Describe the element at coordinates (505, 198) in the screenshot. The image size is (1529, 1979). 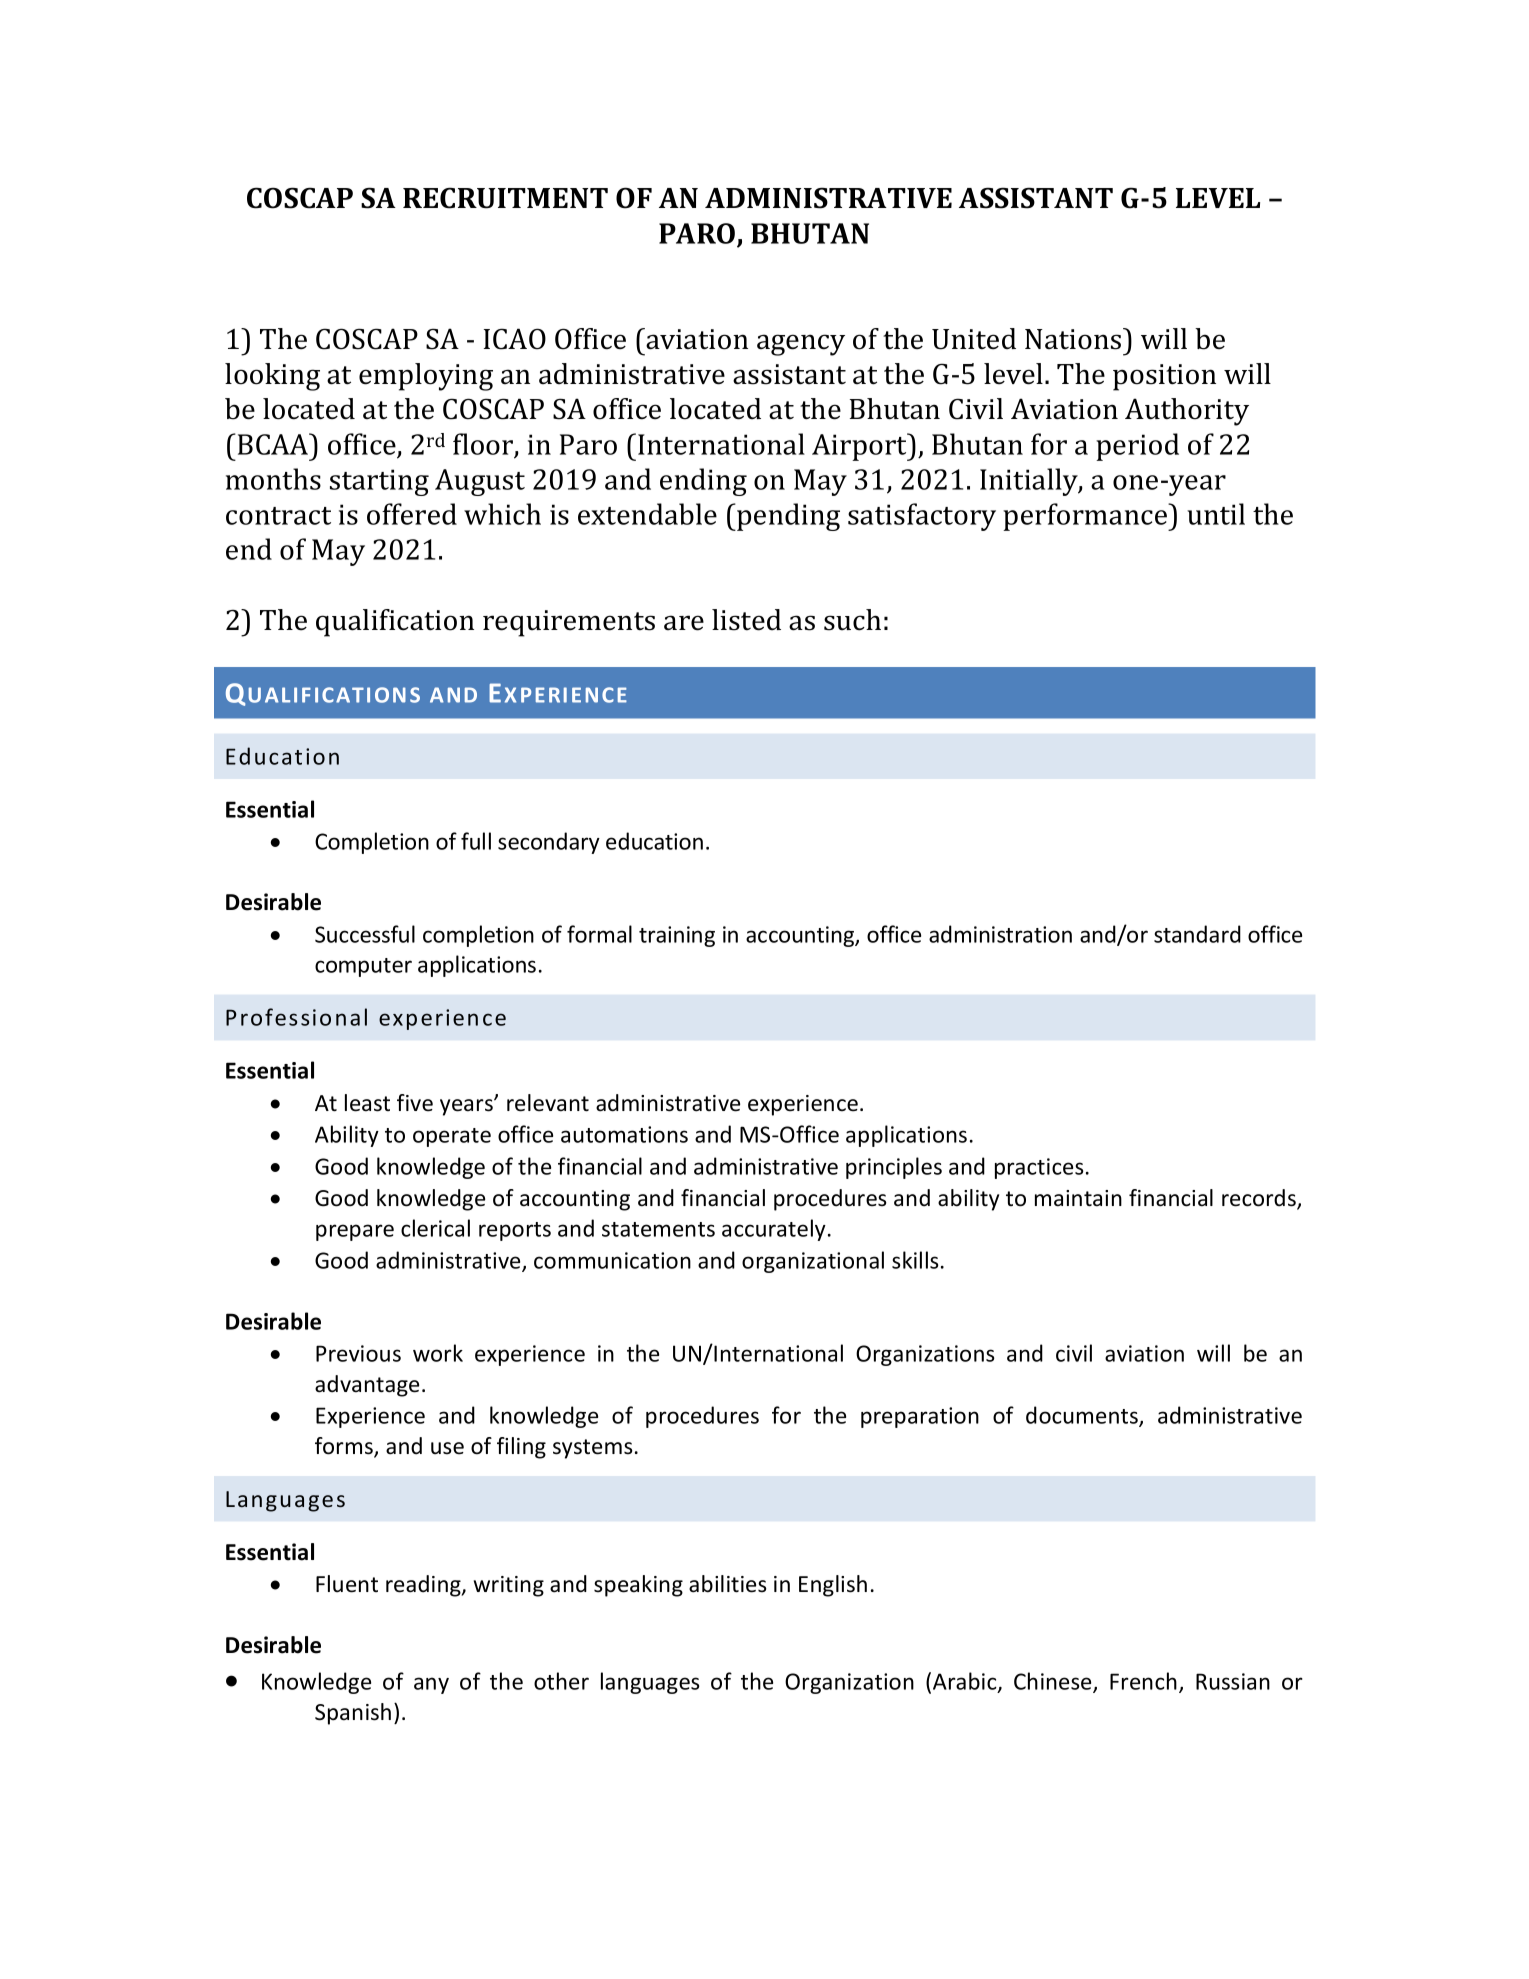
I see `RECRUITMENT` at that location.
